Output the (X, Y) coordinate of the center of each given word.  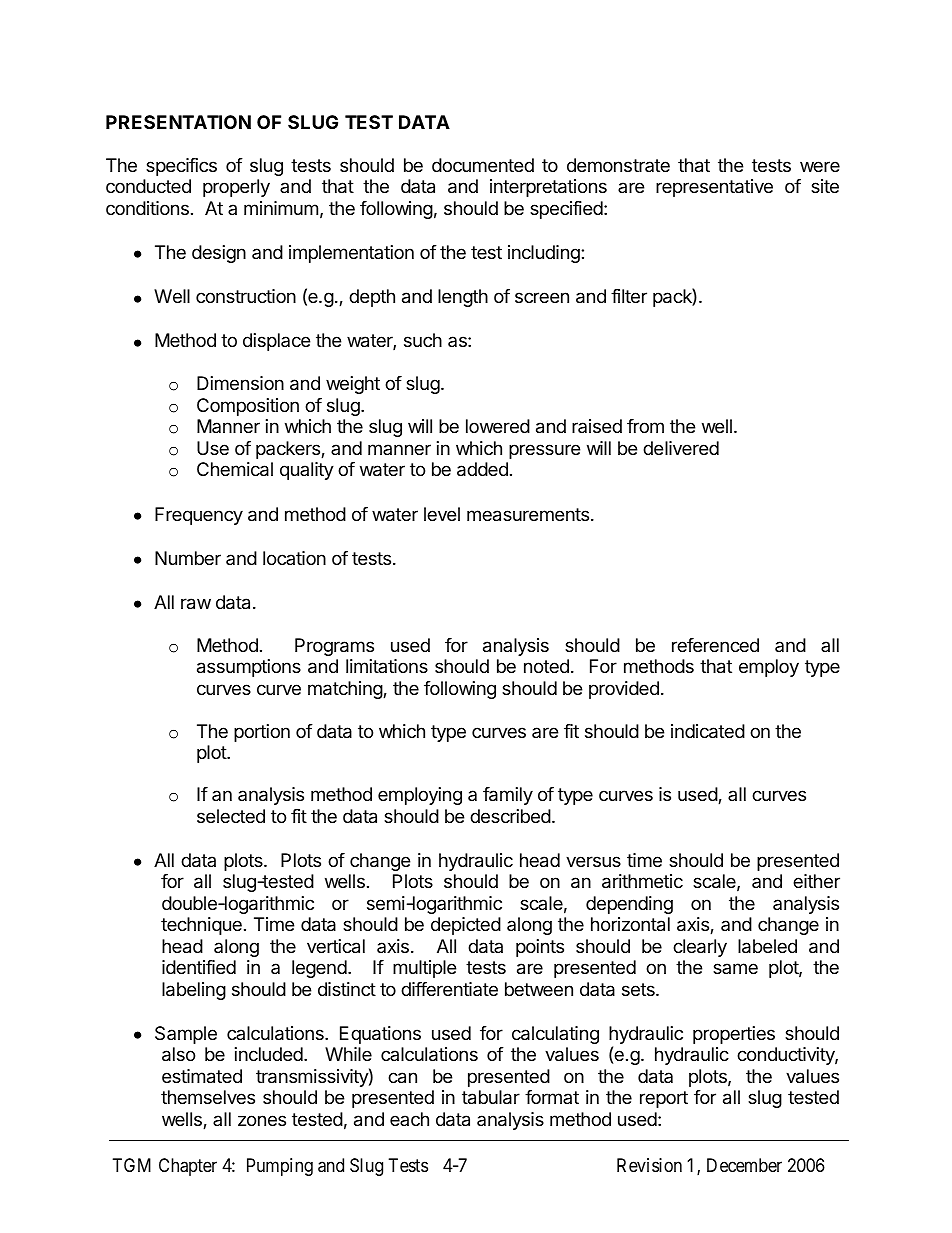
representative (714, 188)
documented (483, 165)
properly (236, 188)
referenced (715, 645)
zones (262, 1120)
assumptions (249, 668)
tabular (491, 1097)
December (744, 1165)
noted (546, 666)
